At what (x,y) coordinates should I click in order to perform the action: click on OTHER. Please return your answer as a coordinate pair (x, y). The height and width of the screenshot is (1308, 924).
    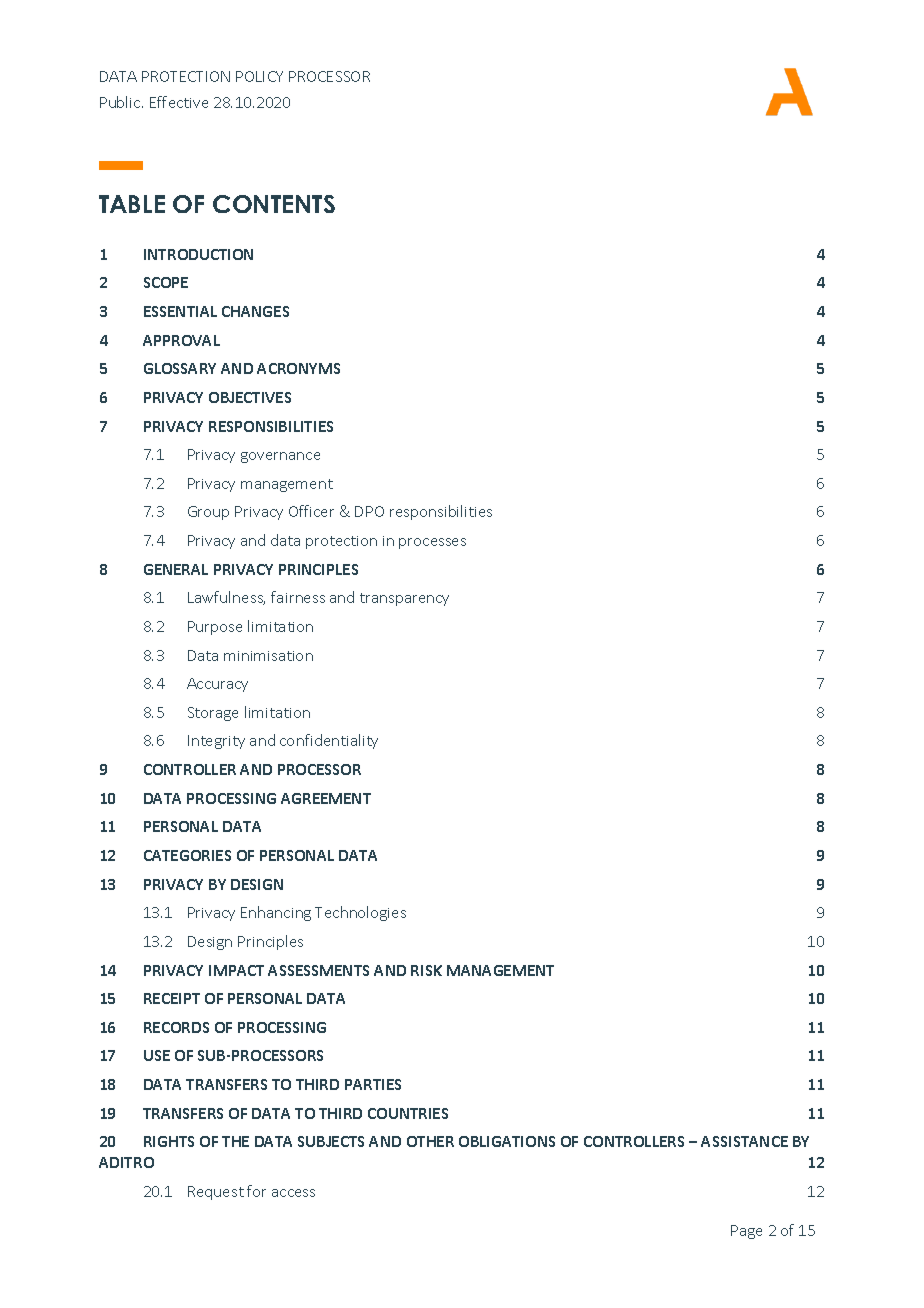
    Looking at the image, I should click on (430, 1141).
